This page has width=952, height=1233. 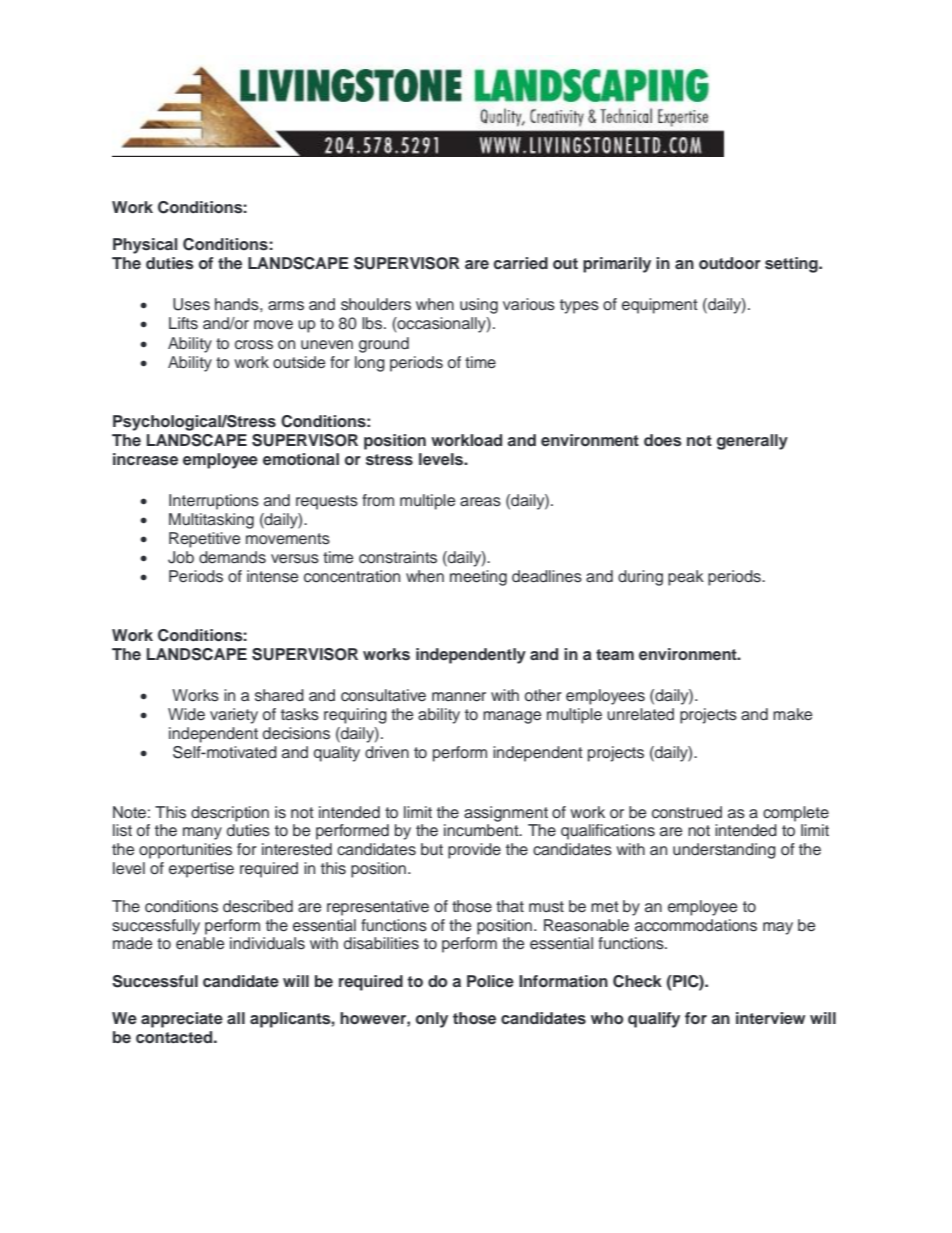 What do you see at coordinates (272, 576) in the page?
I see `intense` at bounding box center [272, 576].
